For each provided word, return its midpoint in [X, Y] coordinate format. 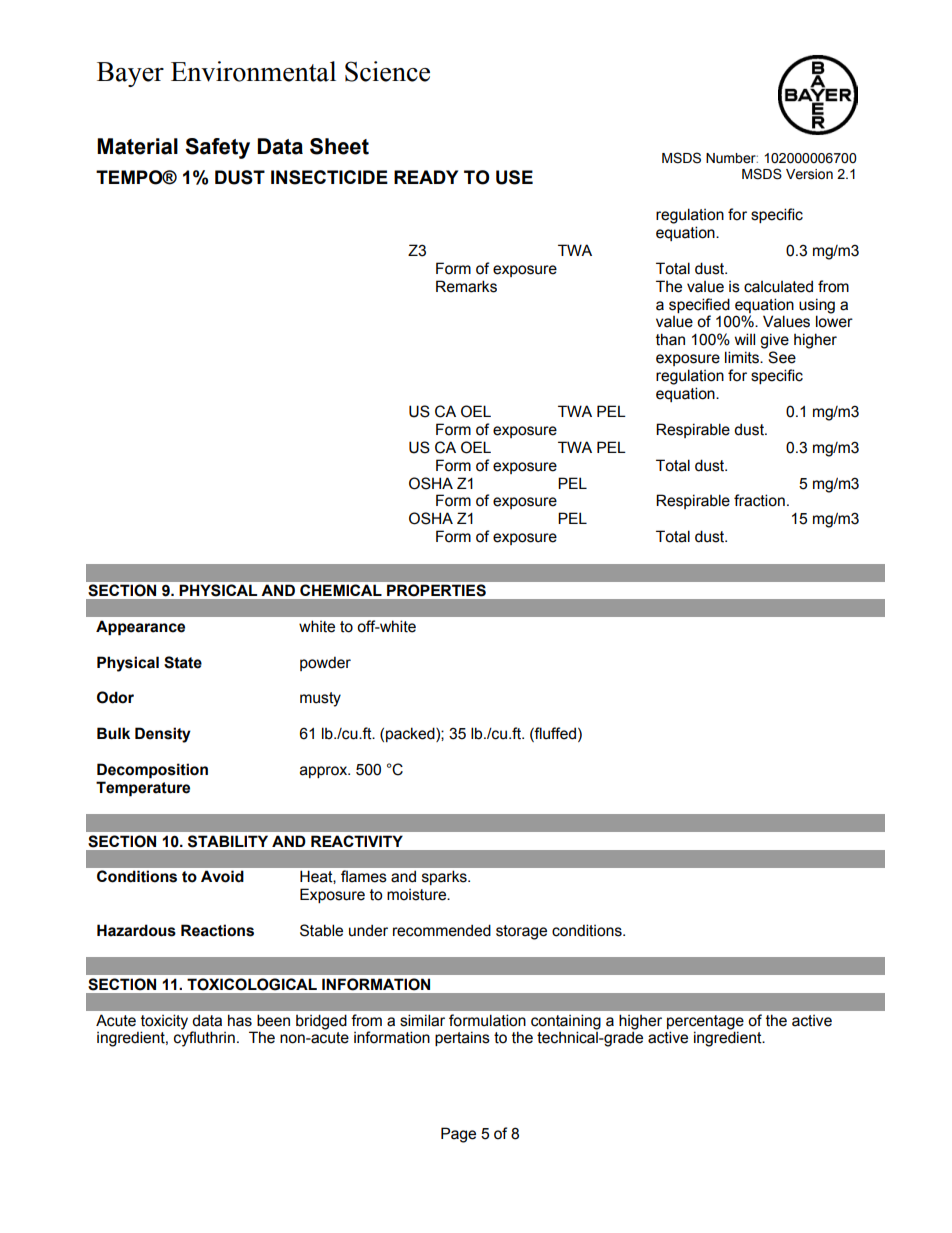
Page [458, 1135]
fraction [759, 500]
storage [521, 932]
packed [411, 734]
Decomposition [152, 771]
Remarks [466, 286]
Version [809, 174]
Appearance [140, 628]
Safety [217, 148]
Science [387, 71]
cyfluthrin [204, 1039]
